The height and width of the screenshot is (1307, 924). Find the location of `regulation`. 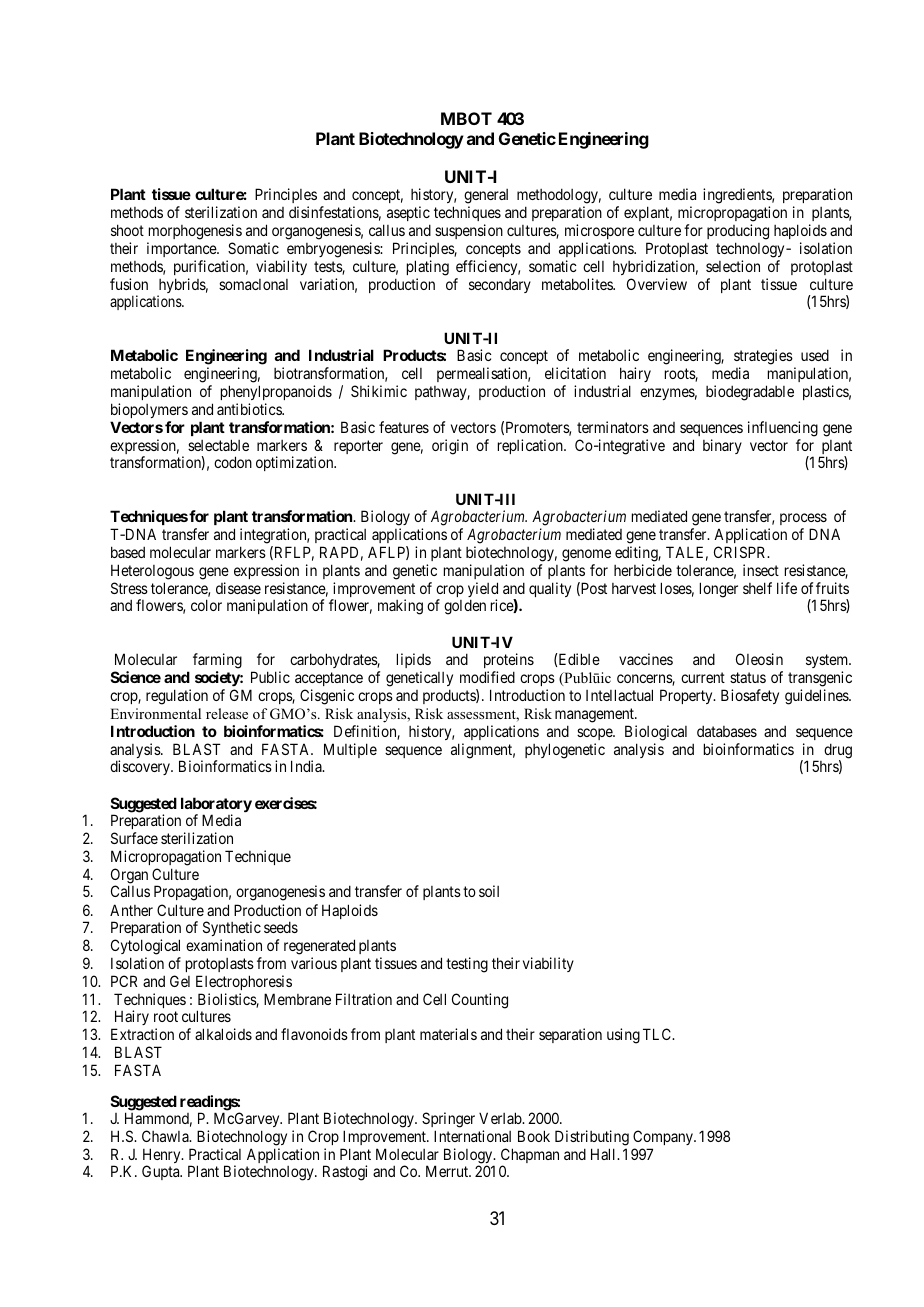

regulation is located at coordinates (177, 697).
